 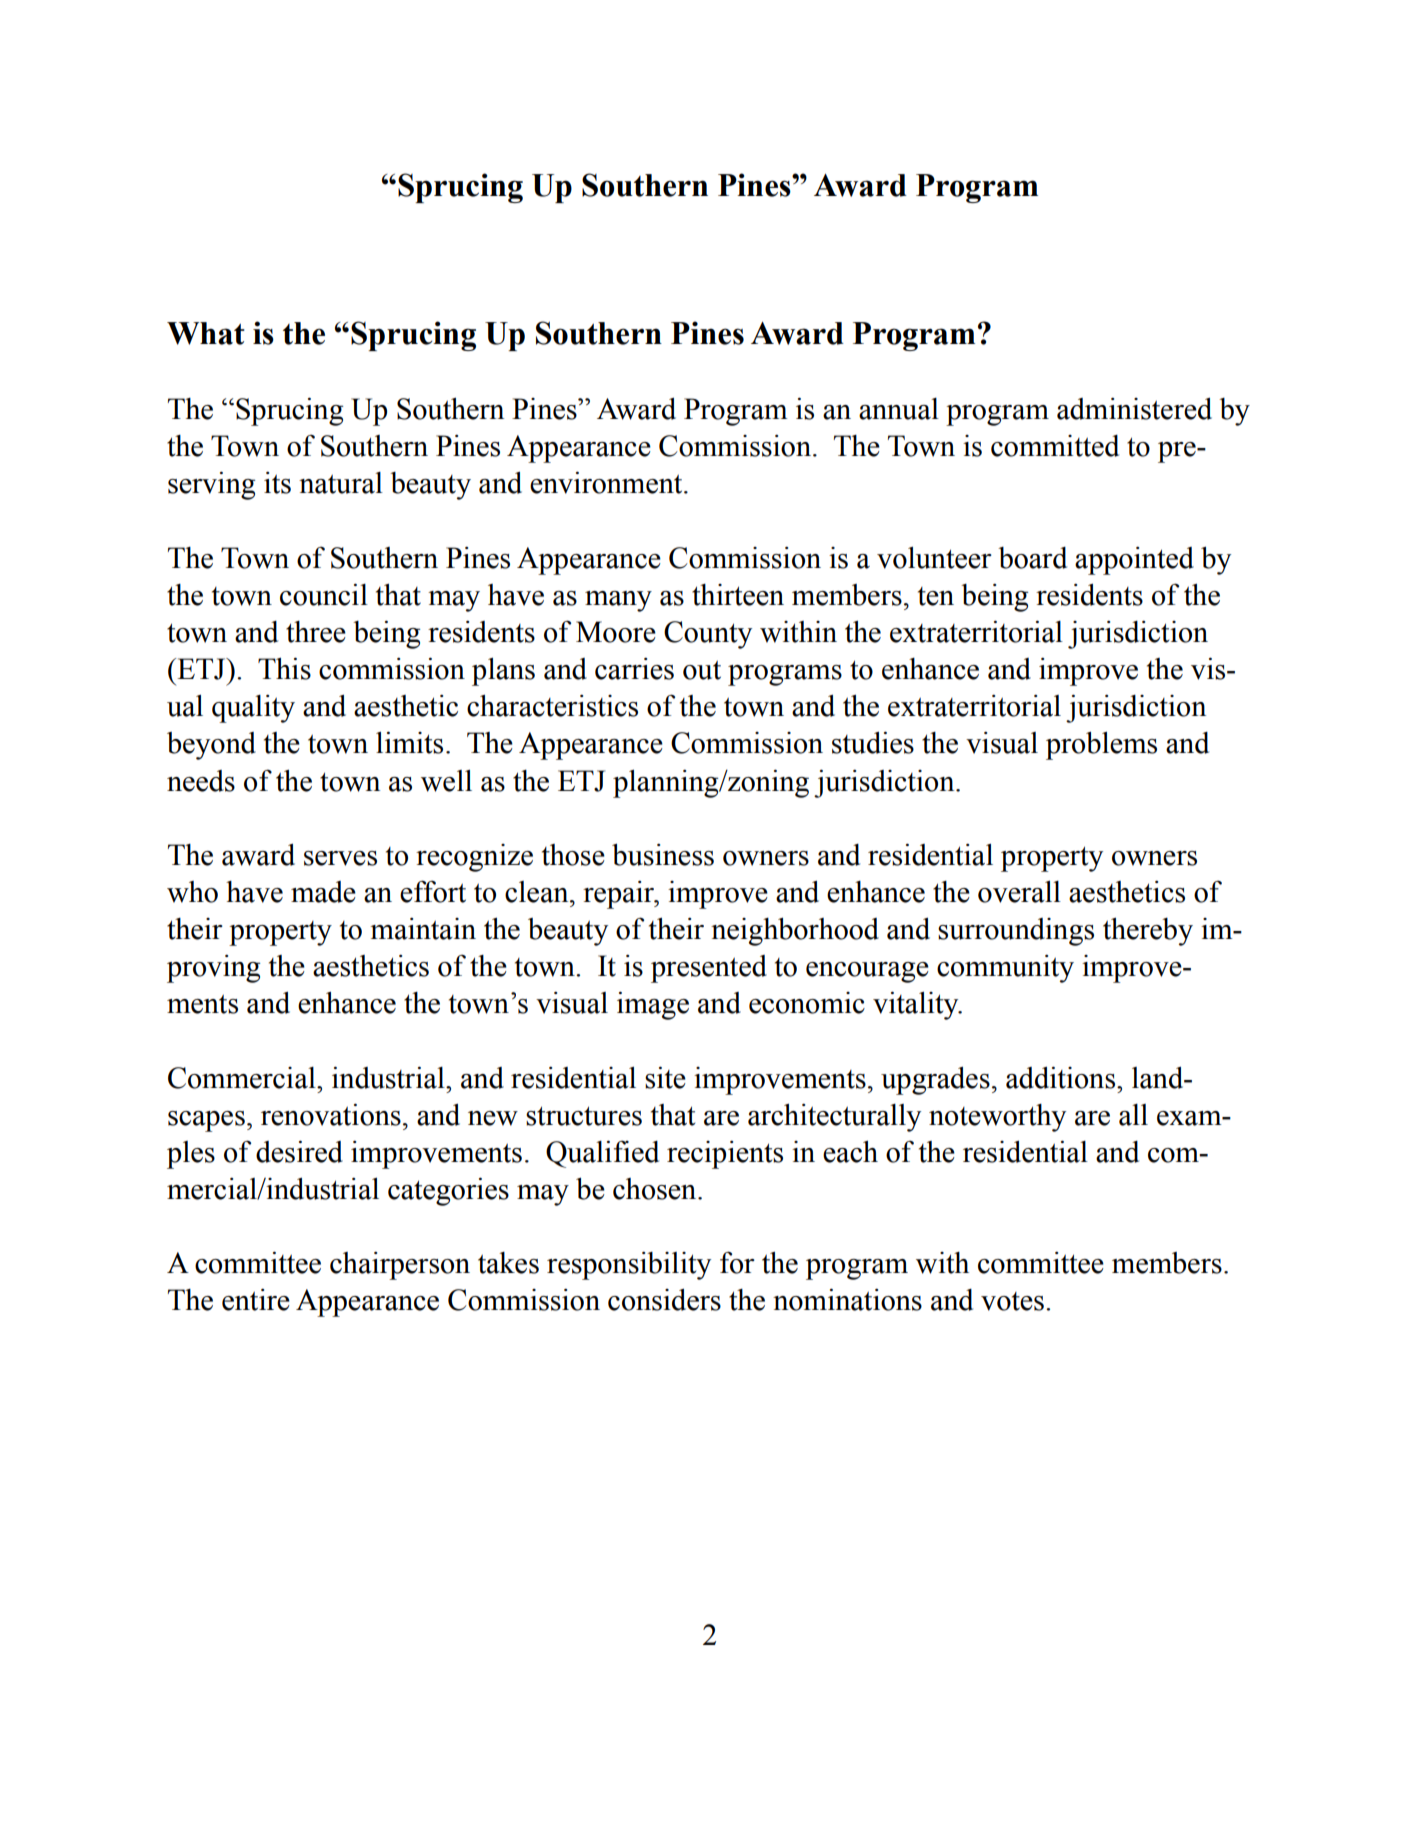 What do you see at coordinates (1012, 1301) in the image?
I see `votes` at bounding box center [1012, 1301].
